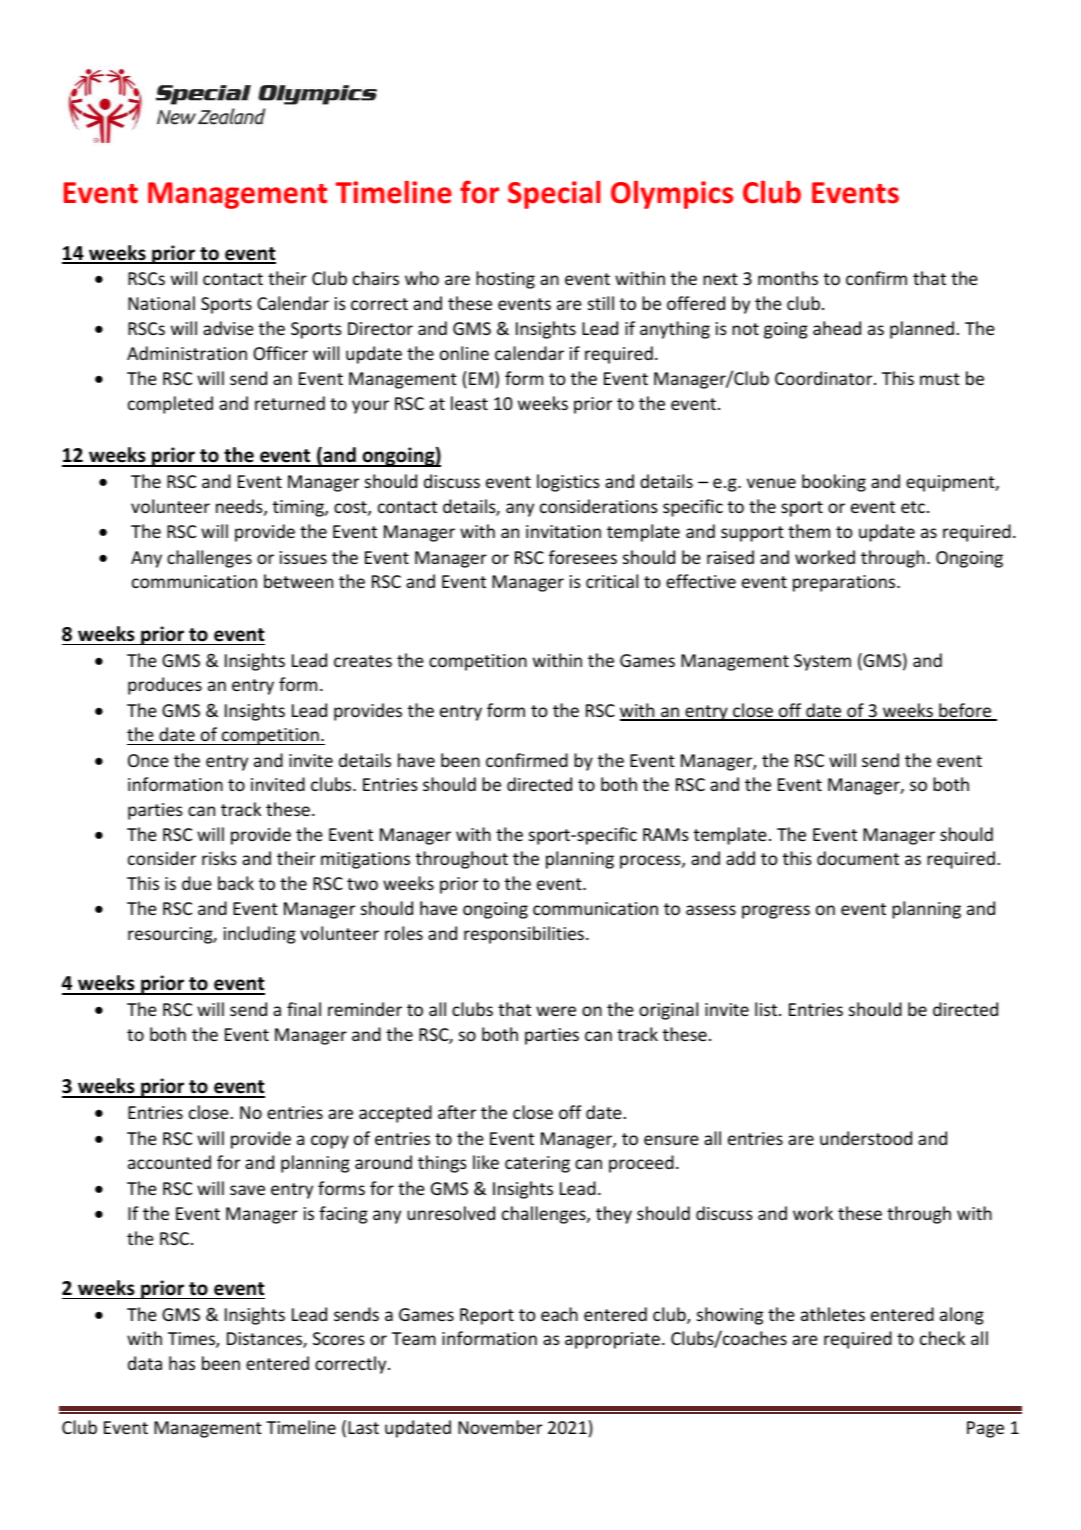 The height and width of the image is (1530, 1081). Describe the element at coordinates (612, 581) in the image. I see `critical` at that location.
